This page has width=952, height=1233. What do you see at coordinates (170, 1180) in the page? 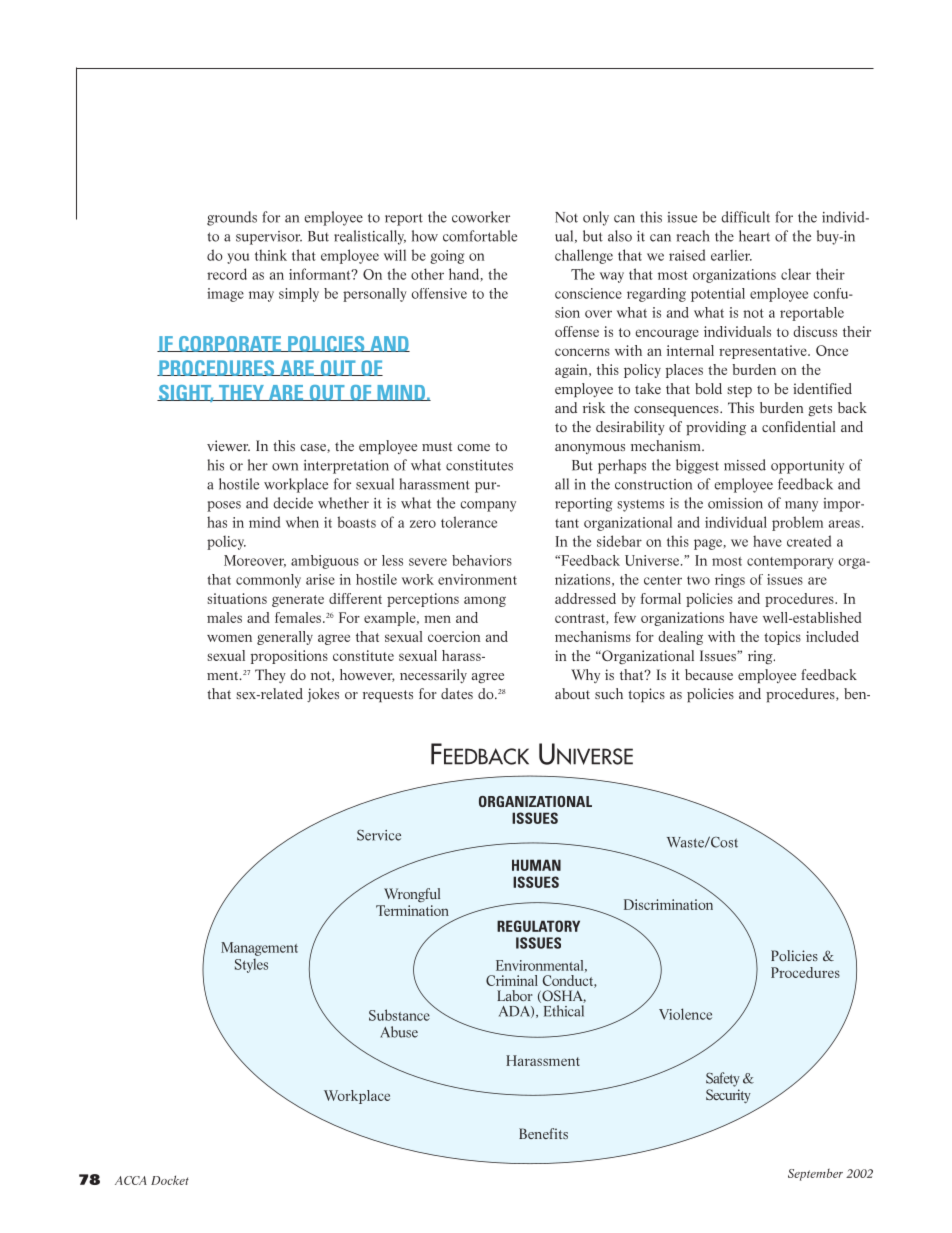
I see `Docket` at bounding box center [170, 1180].
